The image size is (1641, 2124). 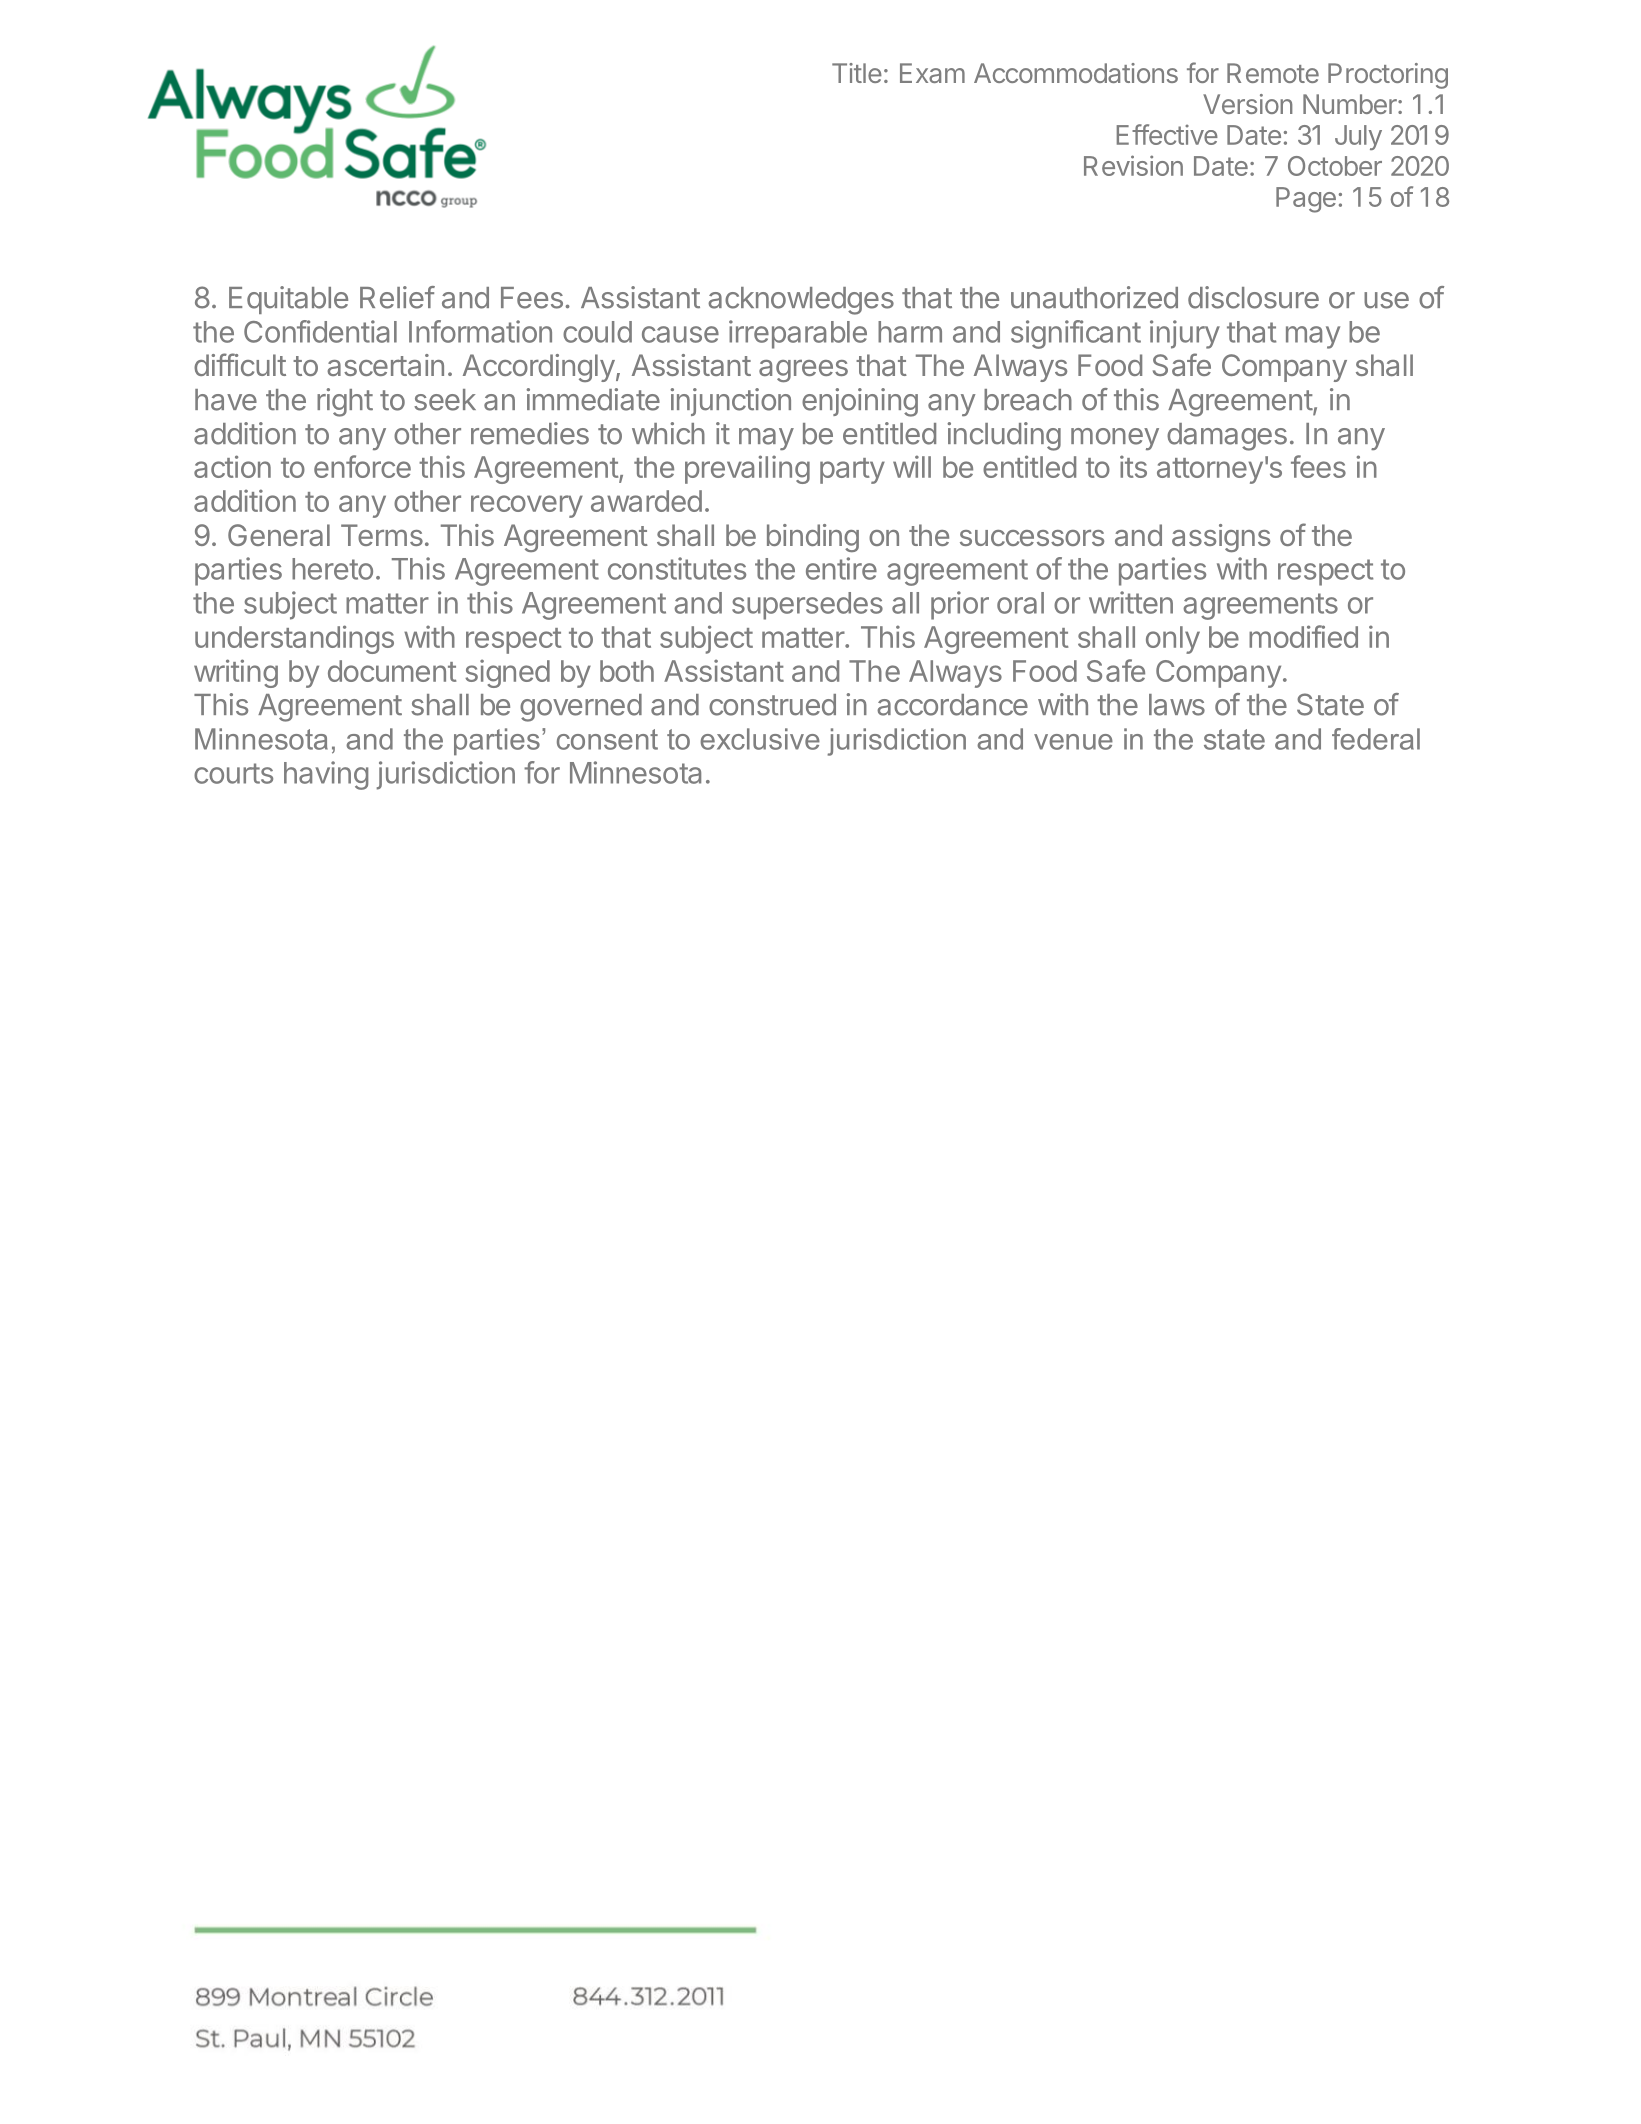 I want to click on Exam, so click(x=932, y=73).
